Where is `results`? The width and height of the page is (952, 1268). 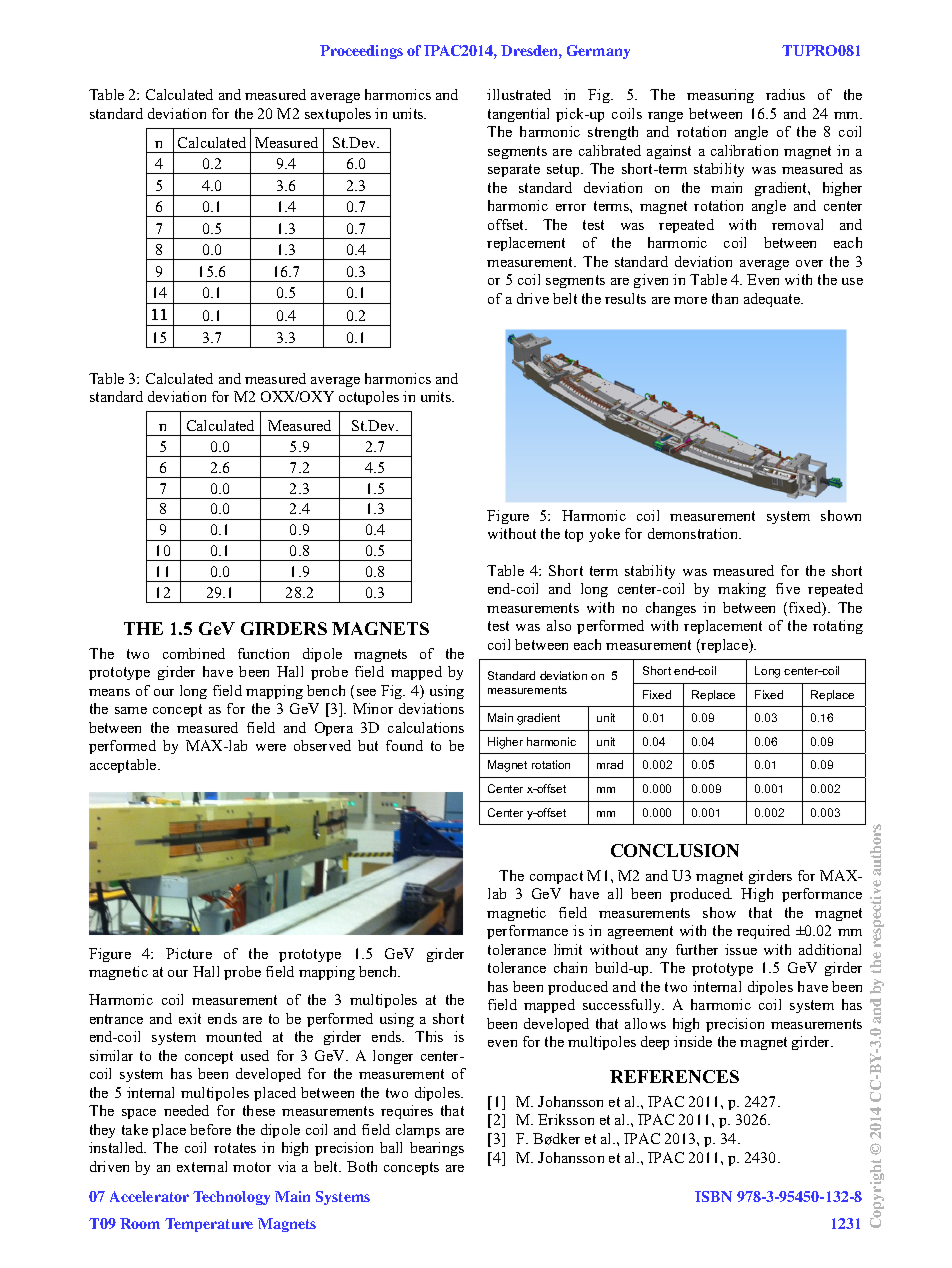 results is located at coordinates (625, 298).
